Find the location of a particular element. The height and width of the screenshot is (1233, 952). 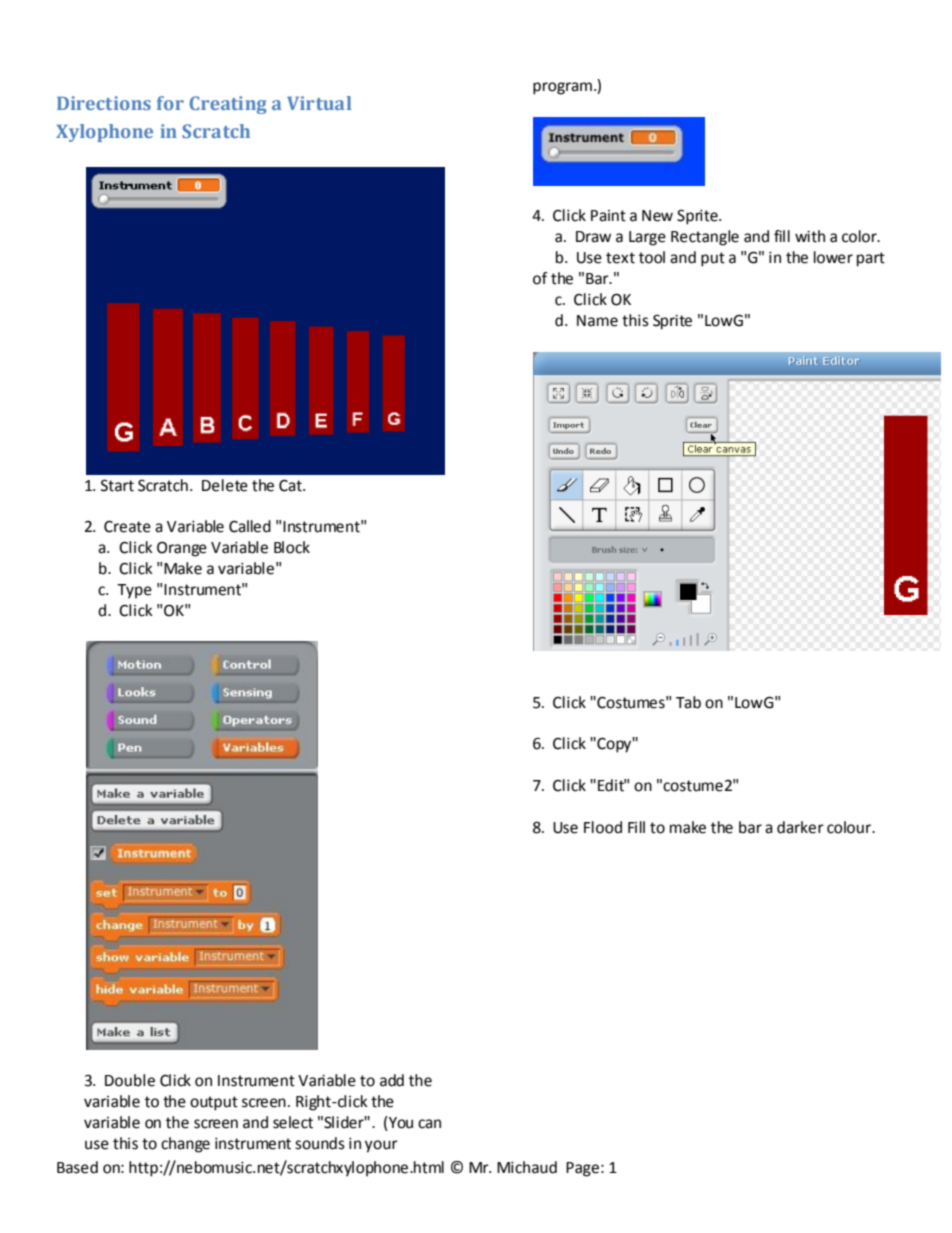

Type is located at coordinates (134, 591).
